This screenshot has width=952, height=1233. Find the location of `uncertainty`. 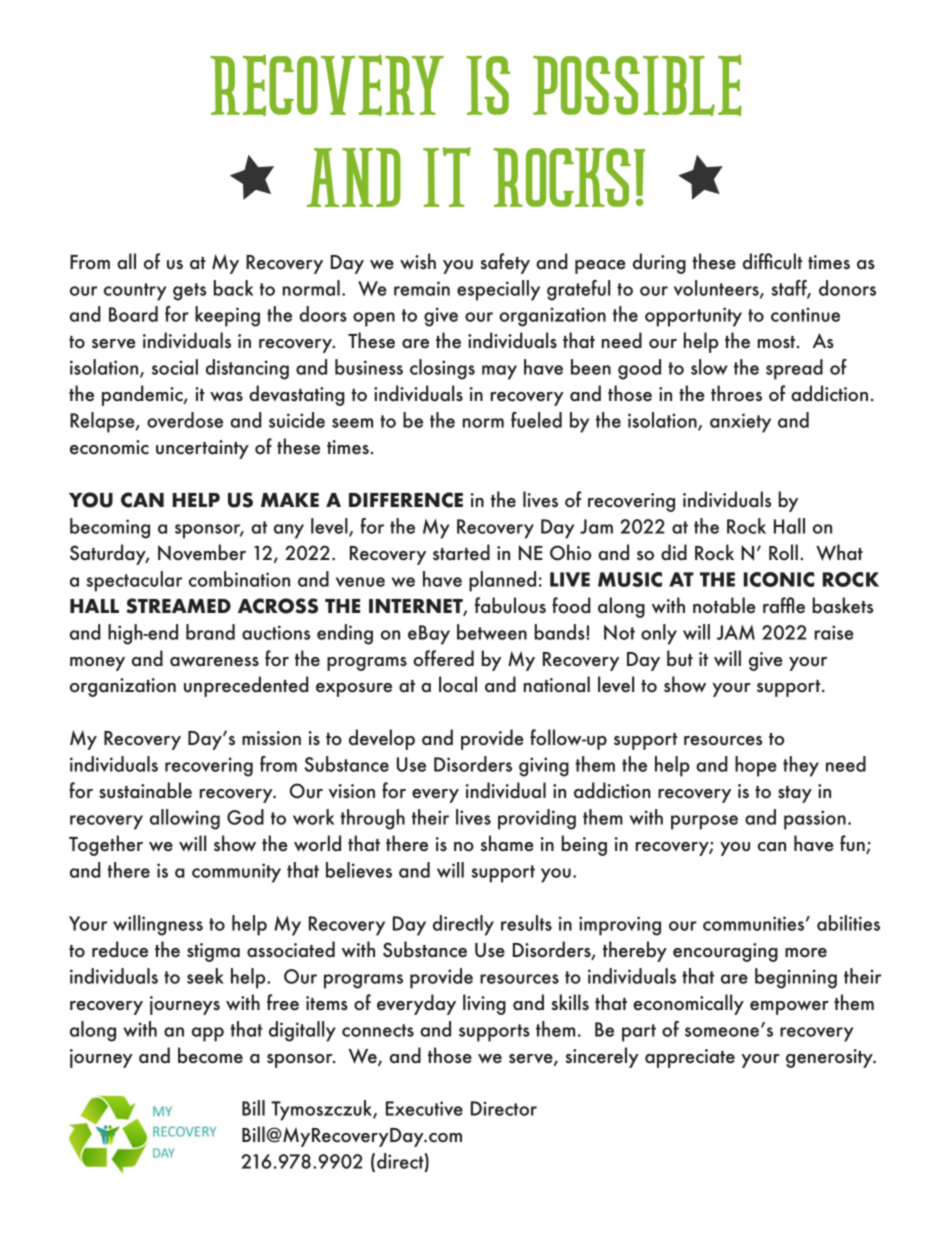

uncertainty is located at coordinates (202, 449).
